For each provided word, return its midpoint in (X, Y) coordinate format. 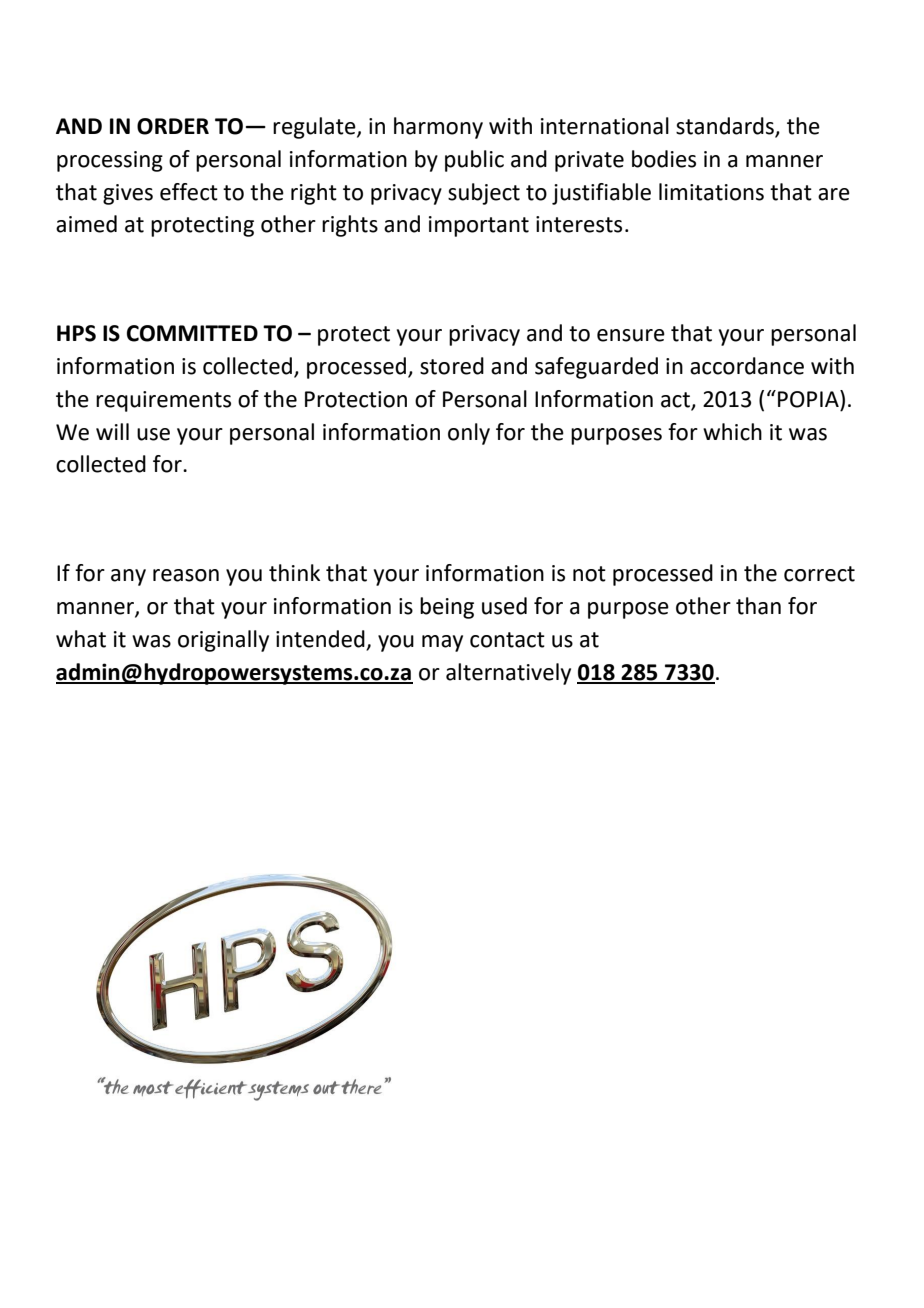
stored (452, 366)
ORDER (173, 126)
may (442, 643)
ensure (631, 335)
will (112, 431)
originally (223, 641)
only (469, 434)
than (758, 606)
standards (726, 127)
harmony (438, 128)
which (732, 432)
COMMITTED (192, 333)
